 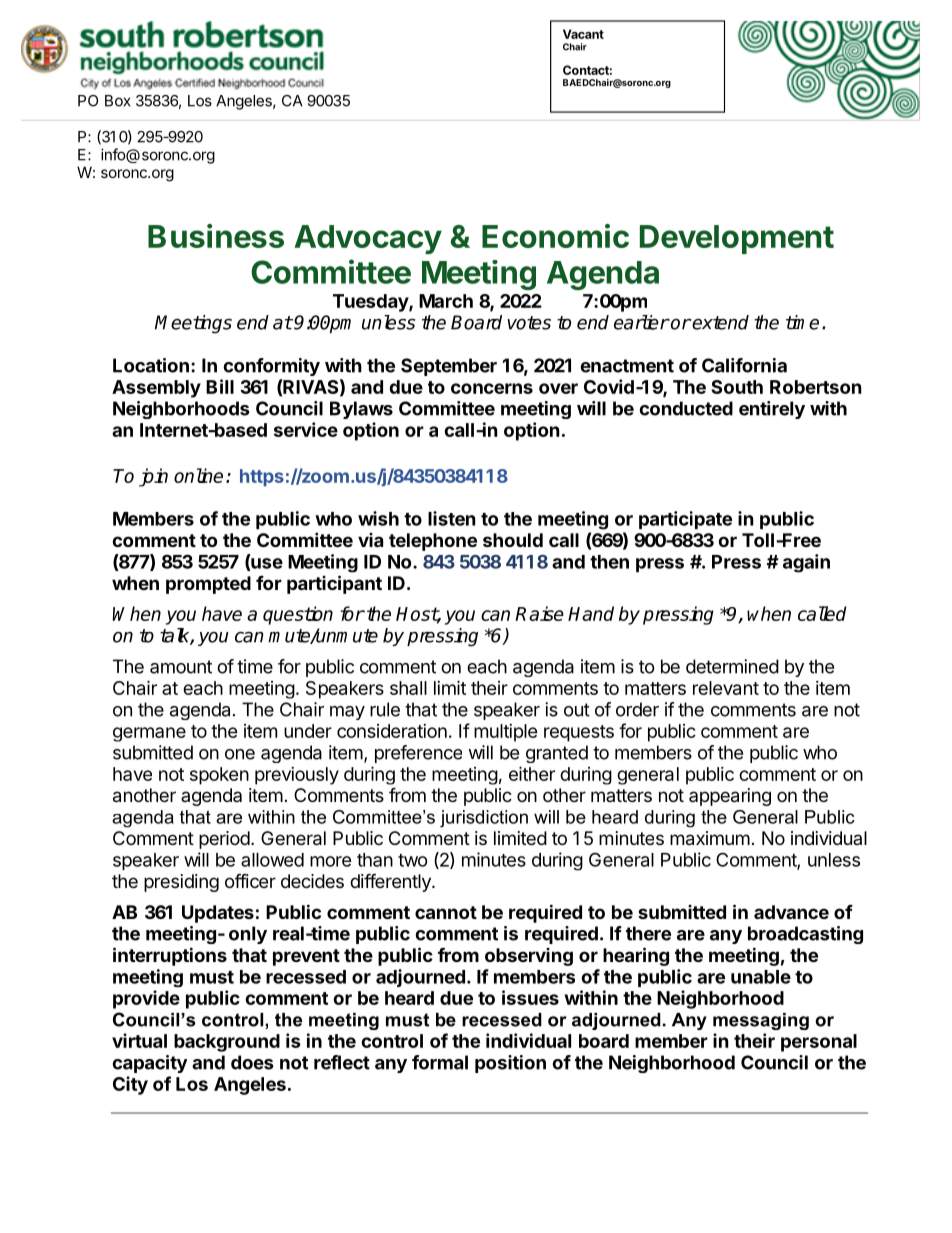 I want to click on jurisdiction, so click(x=484, y=819).
